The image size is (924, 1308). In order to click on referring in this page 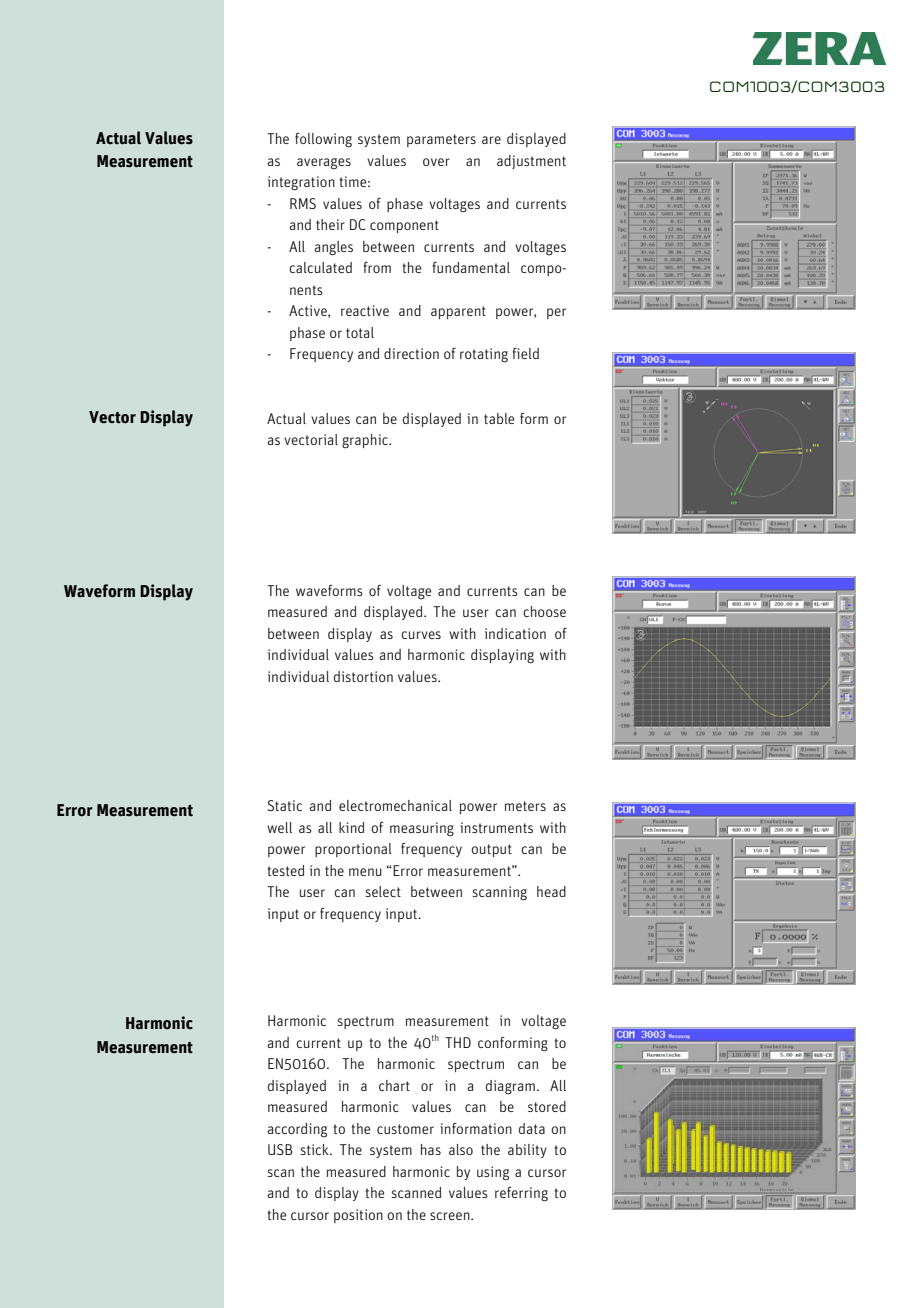, I will do `click(521, 1194)`.
